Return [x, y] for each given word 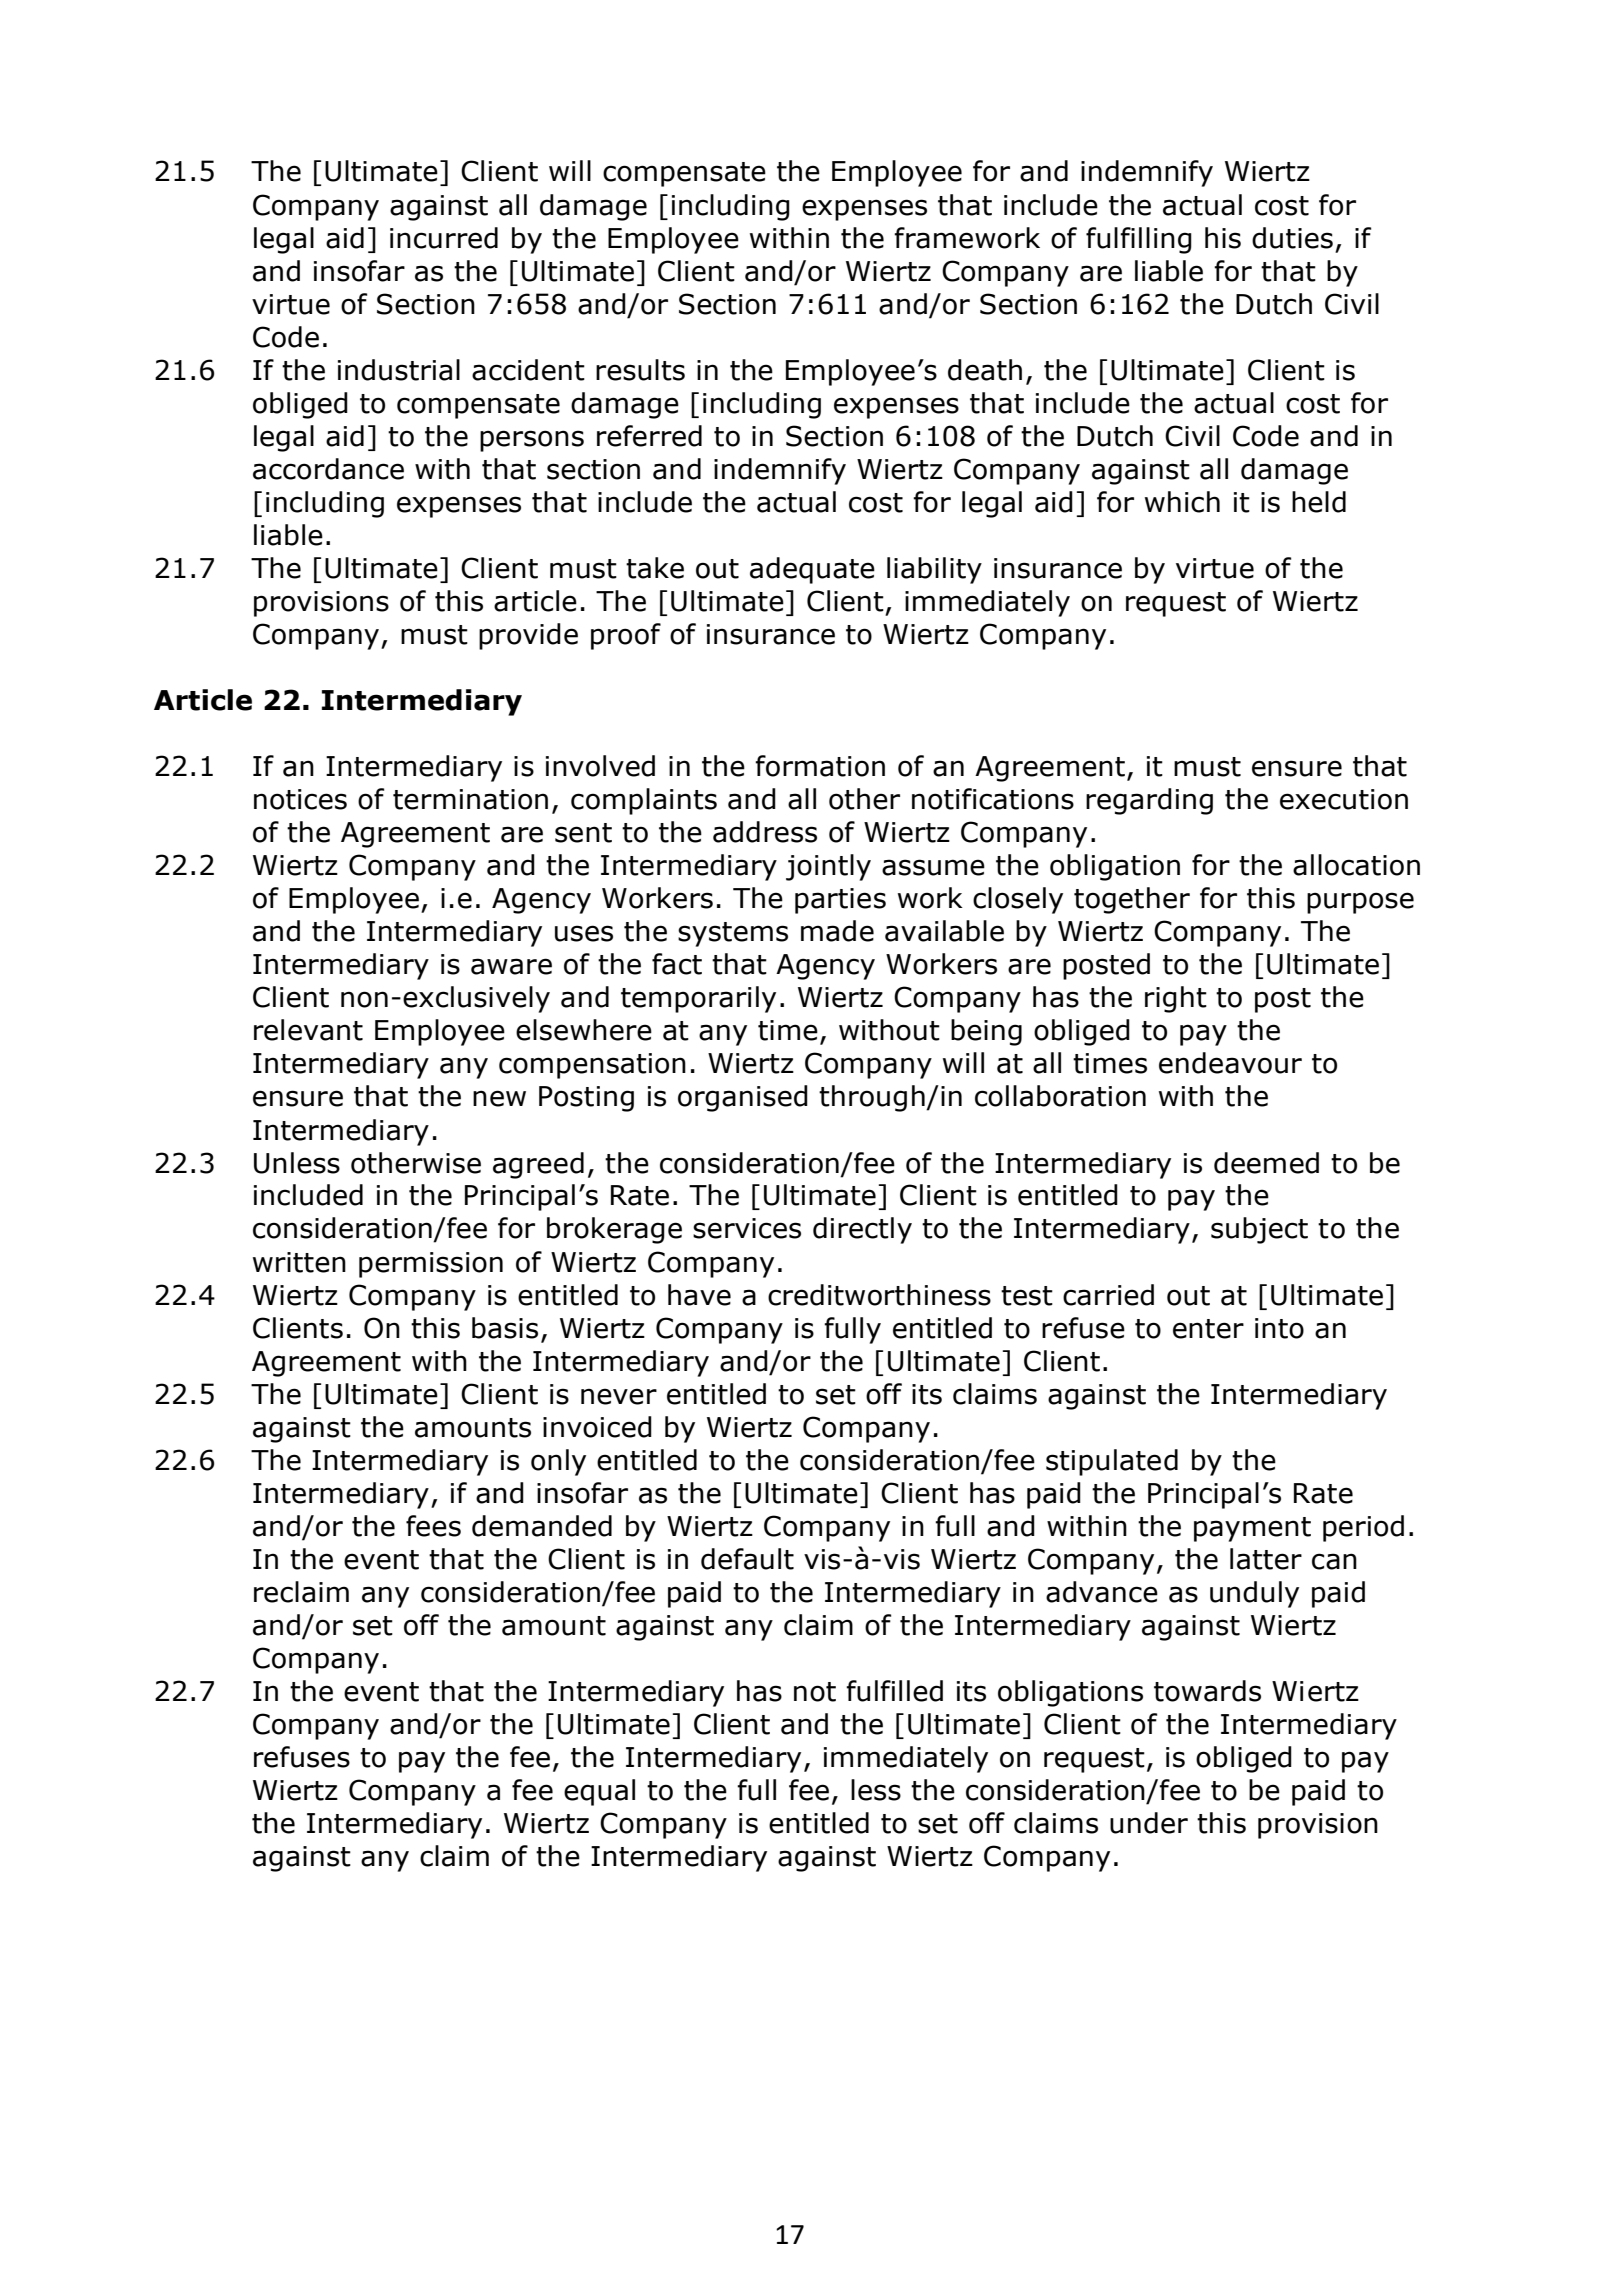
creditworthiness [879, 1295]
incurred [444, 238]
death [985, 370]
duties [1292, 238]
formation [820, 766]
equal [599, 1792]
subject [1259, 1230]
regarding [1149, 801]
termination [470, 799]
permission [431, 1265]
